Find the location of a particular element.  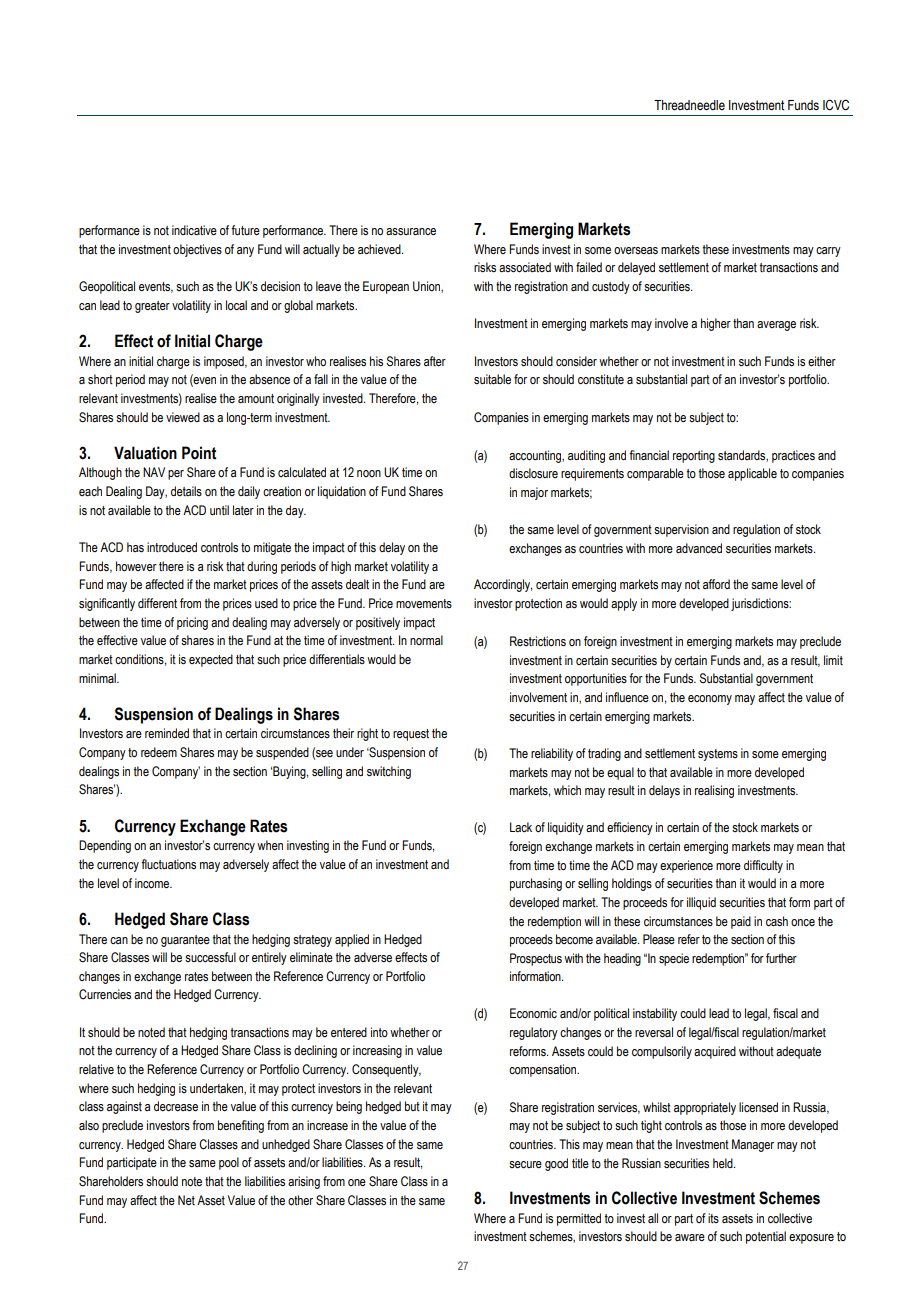

carry is located at coordinates (828, 252).
